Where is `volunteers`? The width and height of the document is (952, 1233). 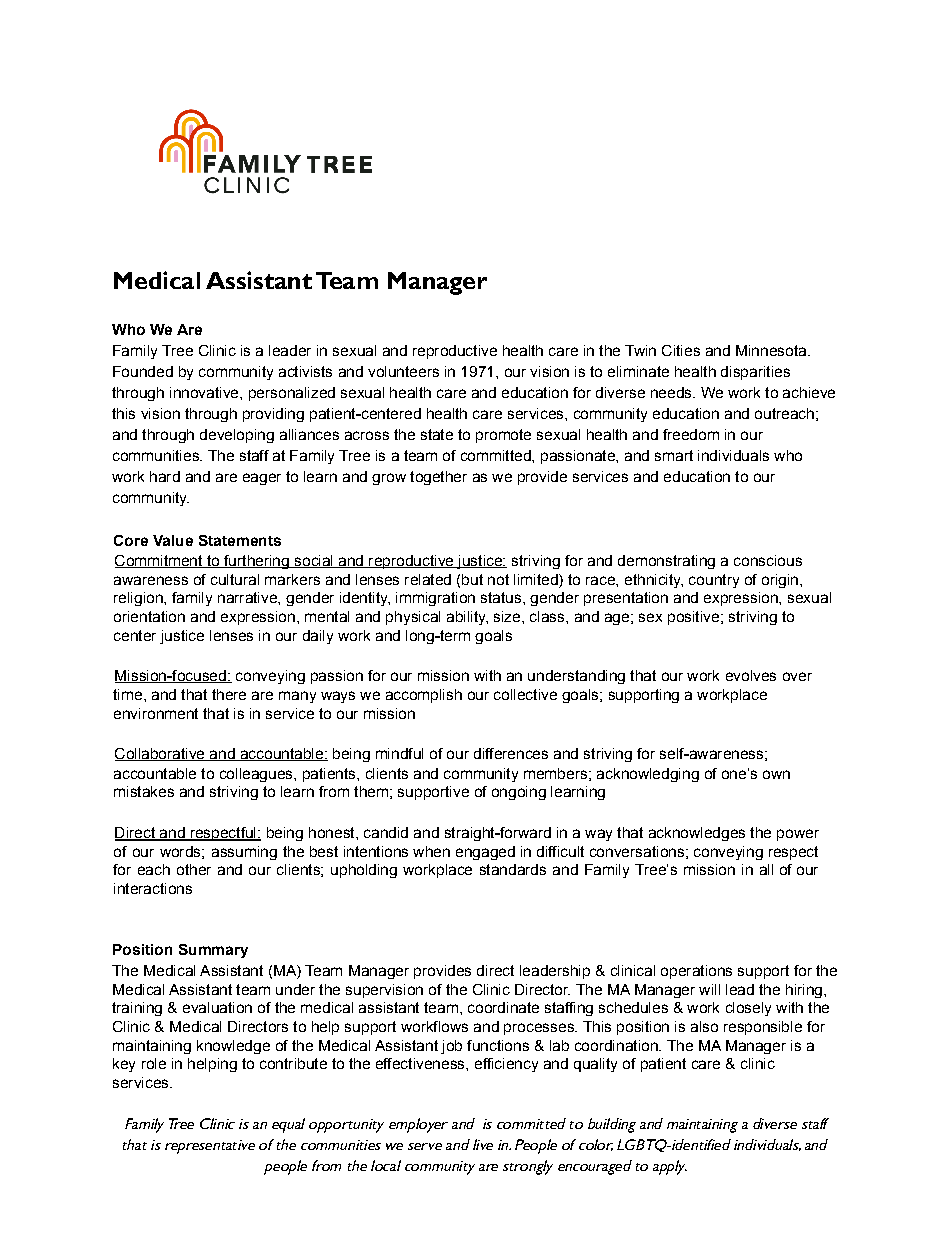
volunteers is located at coordinates (403, 371).
